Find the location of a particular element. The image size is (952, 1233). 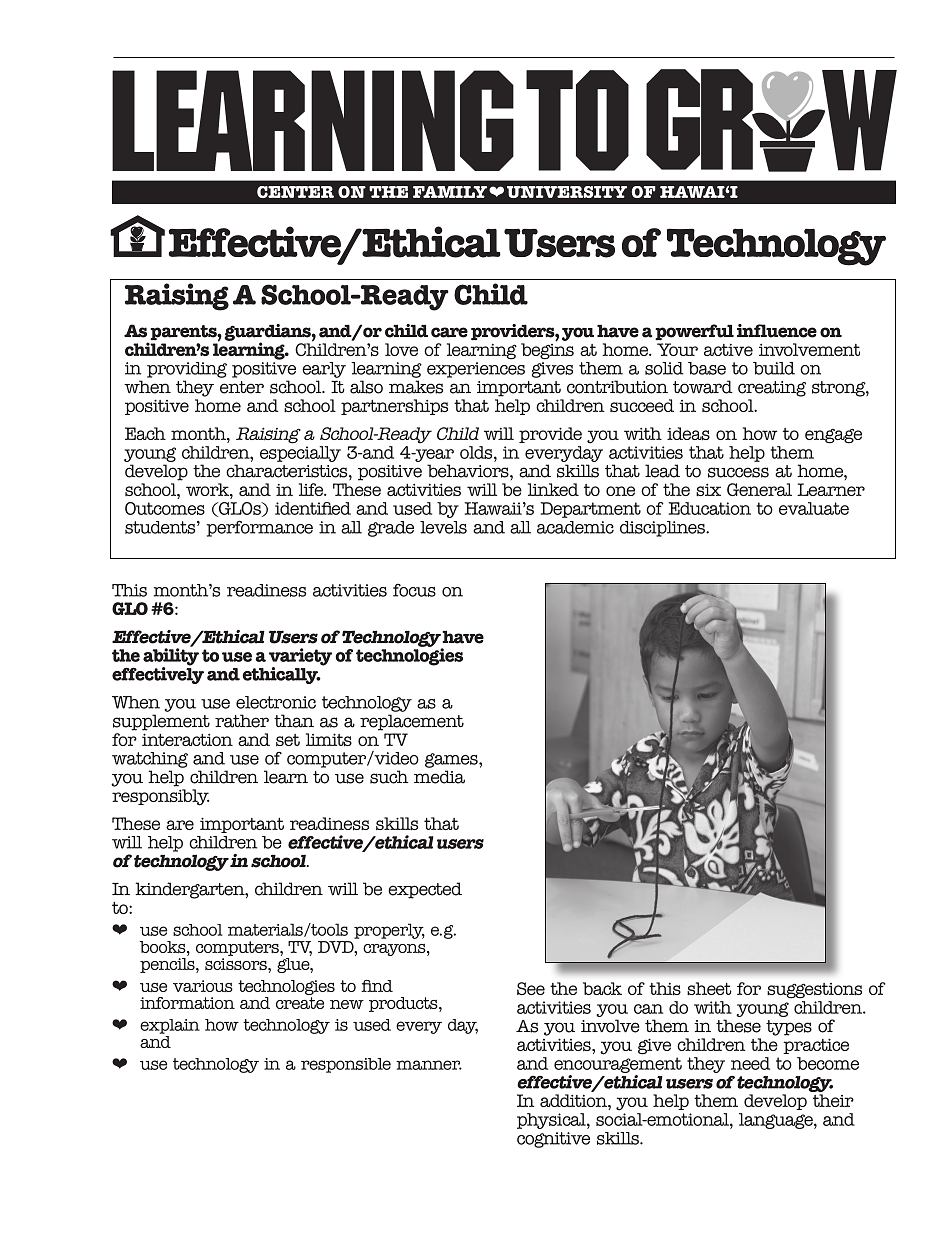

experiences is located at coordinates (476, 370).
